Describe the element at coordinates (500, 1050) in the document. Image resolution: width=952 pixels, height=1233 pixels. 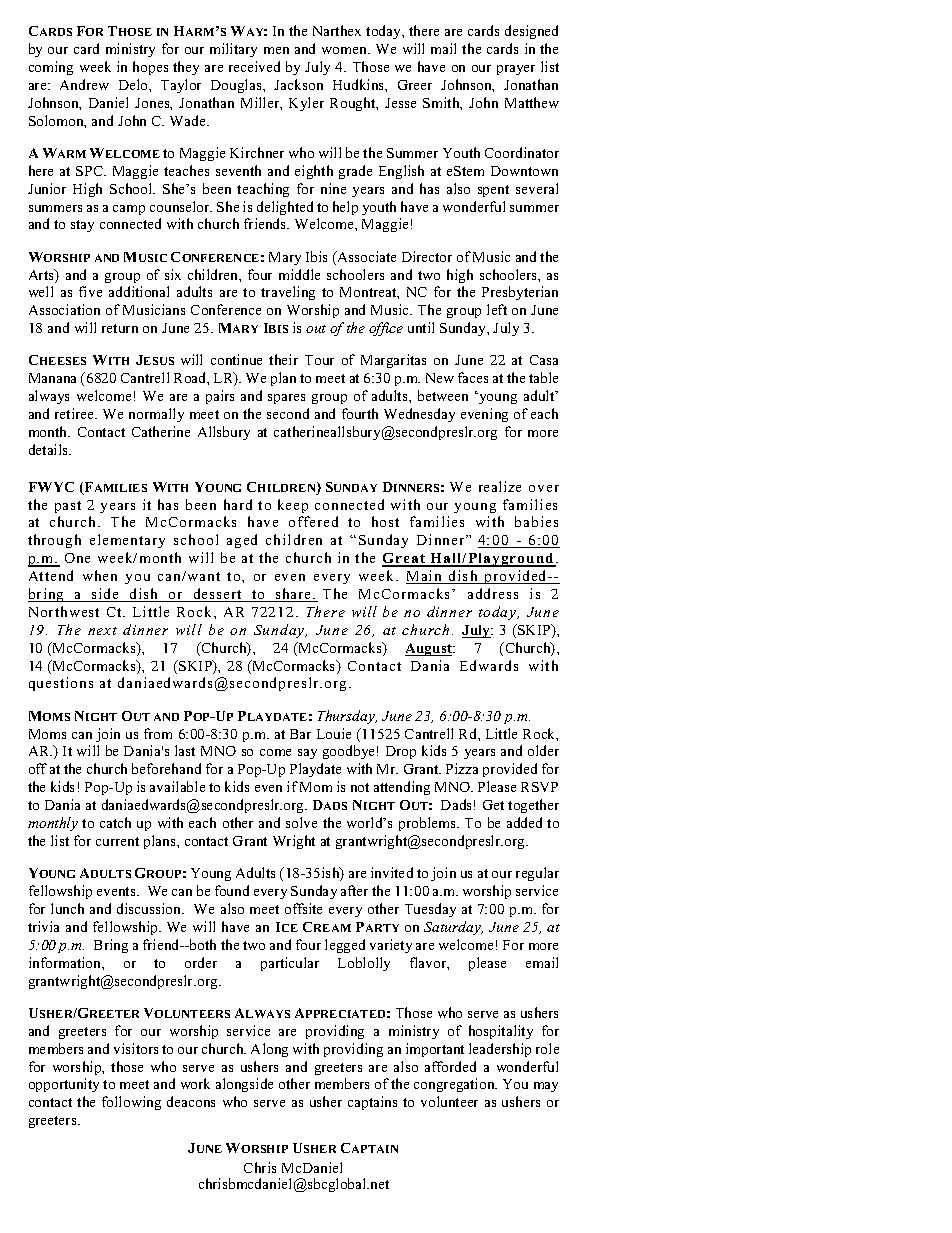
I see `leadership` at that location.
